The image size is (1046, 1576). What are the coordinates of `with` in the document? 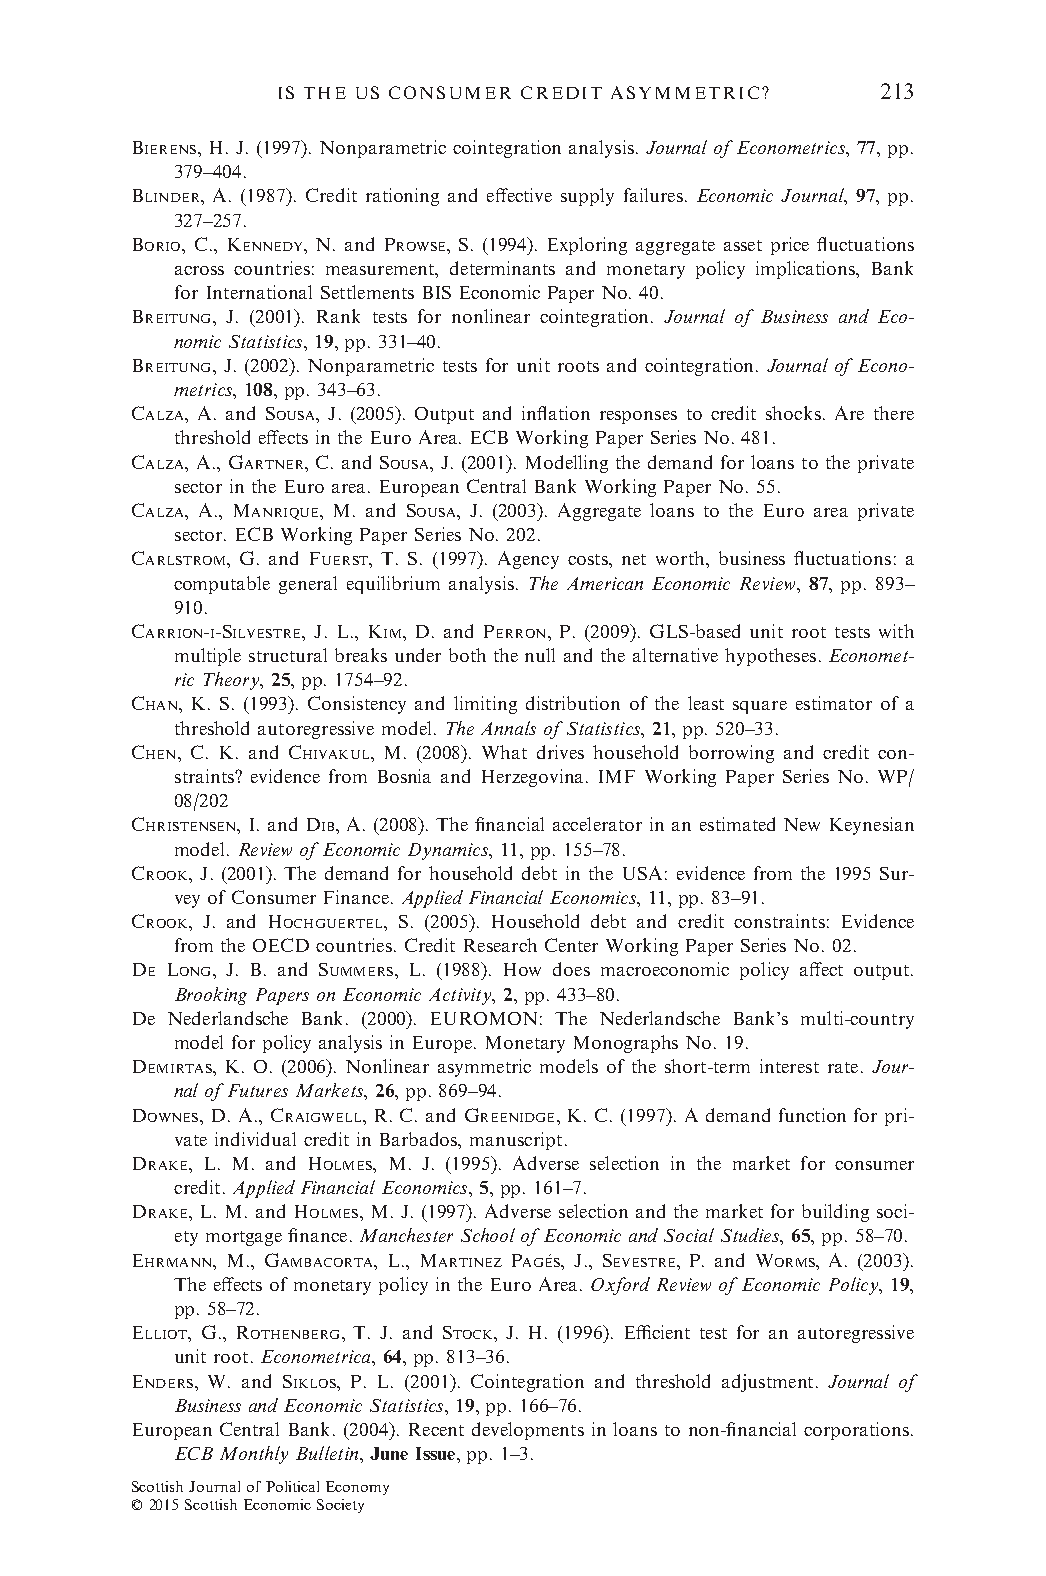 It's located at (896, 631).
